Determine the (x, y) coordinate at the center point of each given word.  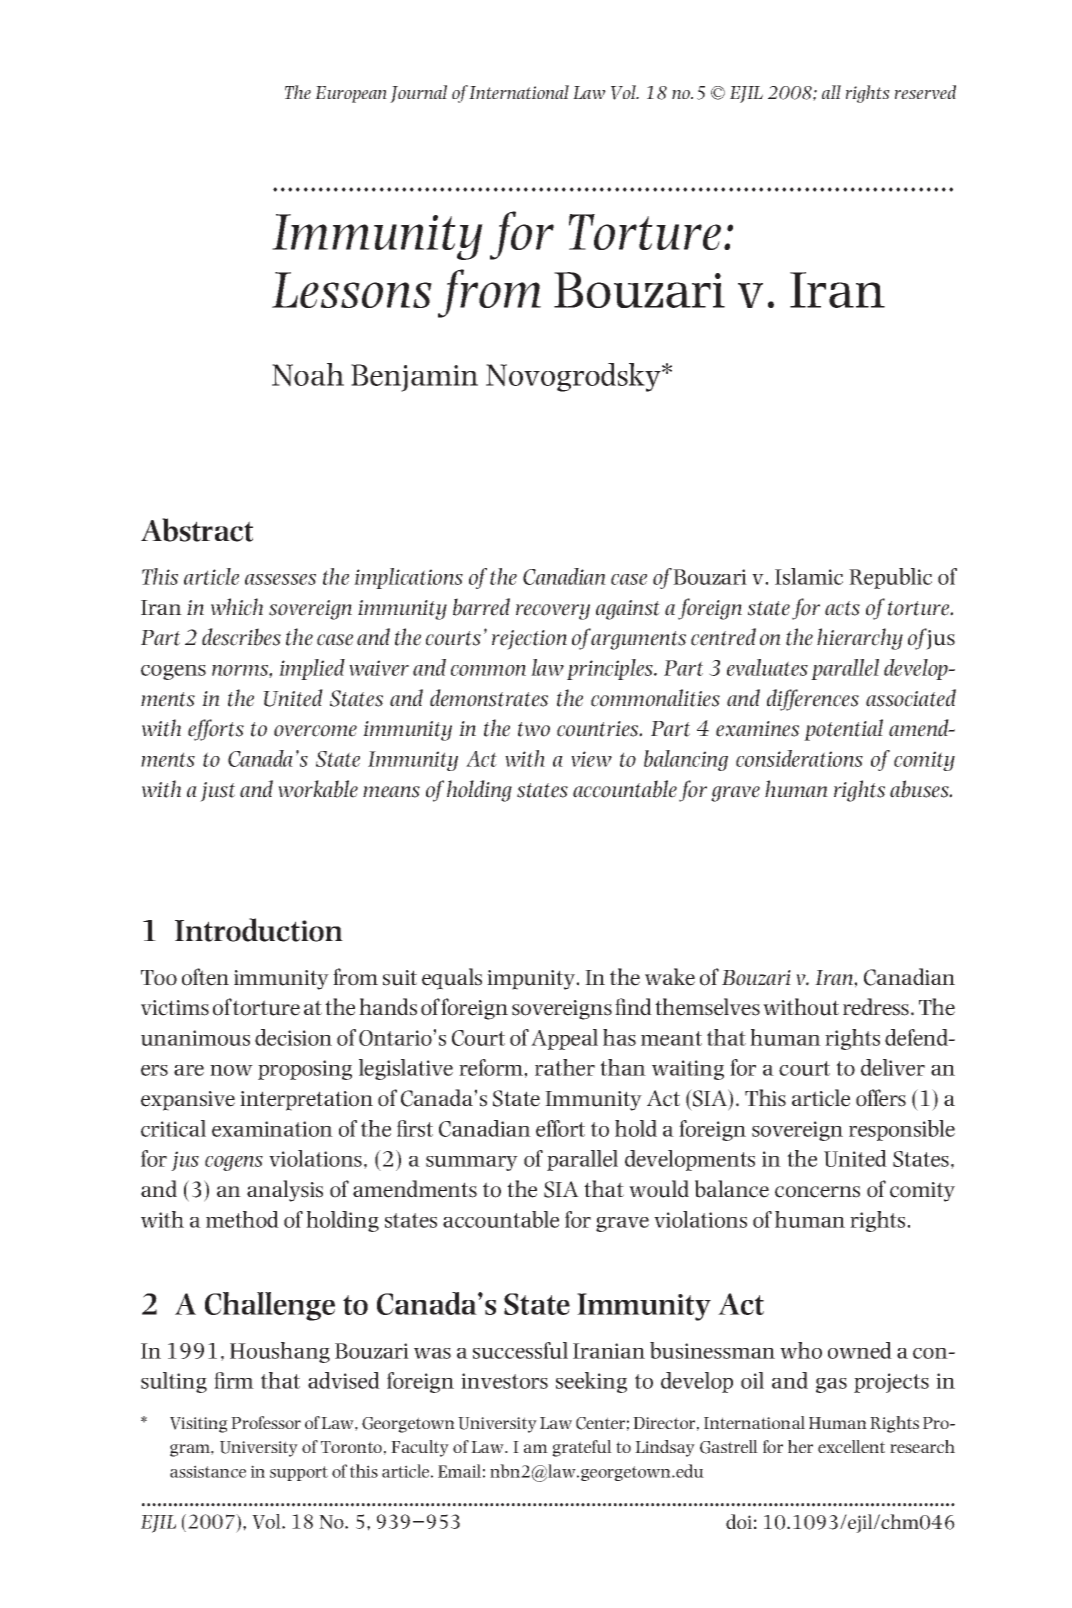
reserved (925, 92)
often (205, 977)
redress (877, 1007)
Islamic (809, 576)
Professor (266, 1422)
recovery (553, 612)
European (351, 94)
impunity (532, 980)
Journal (418, 94)
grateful (582, 1448)
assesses (280, 579)
